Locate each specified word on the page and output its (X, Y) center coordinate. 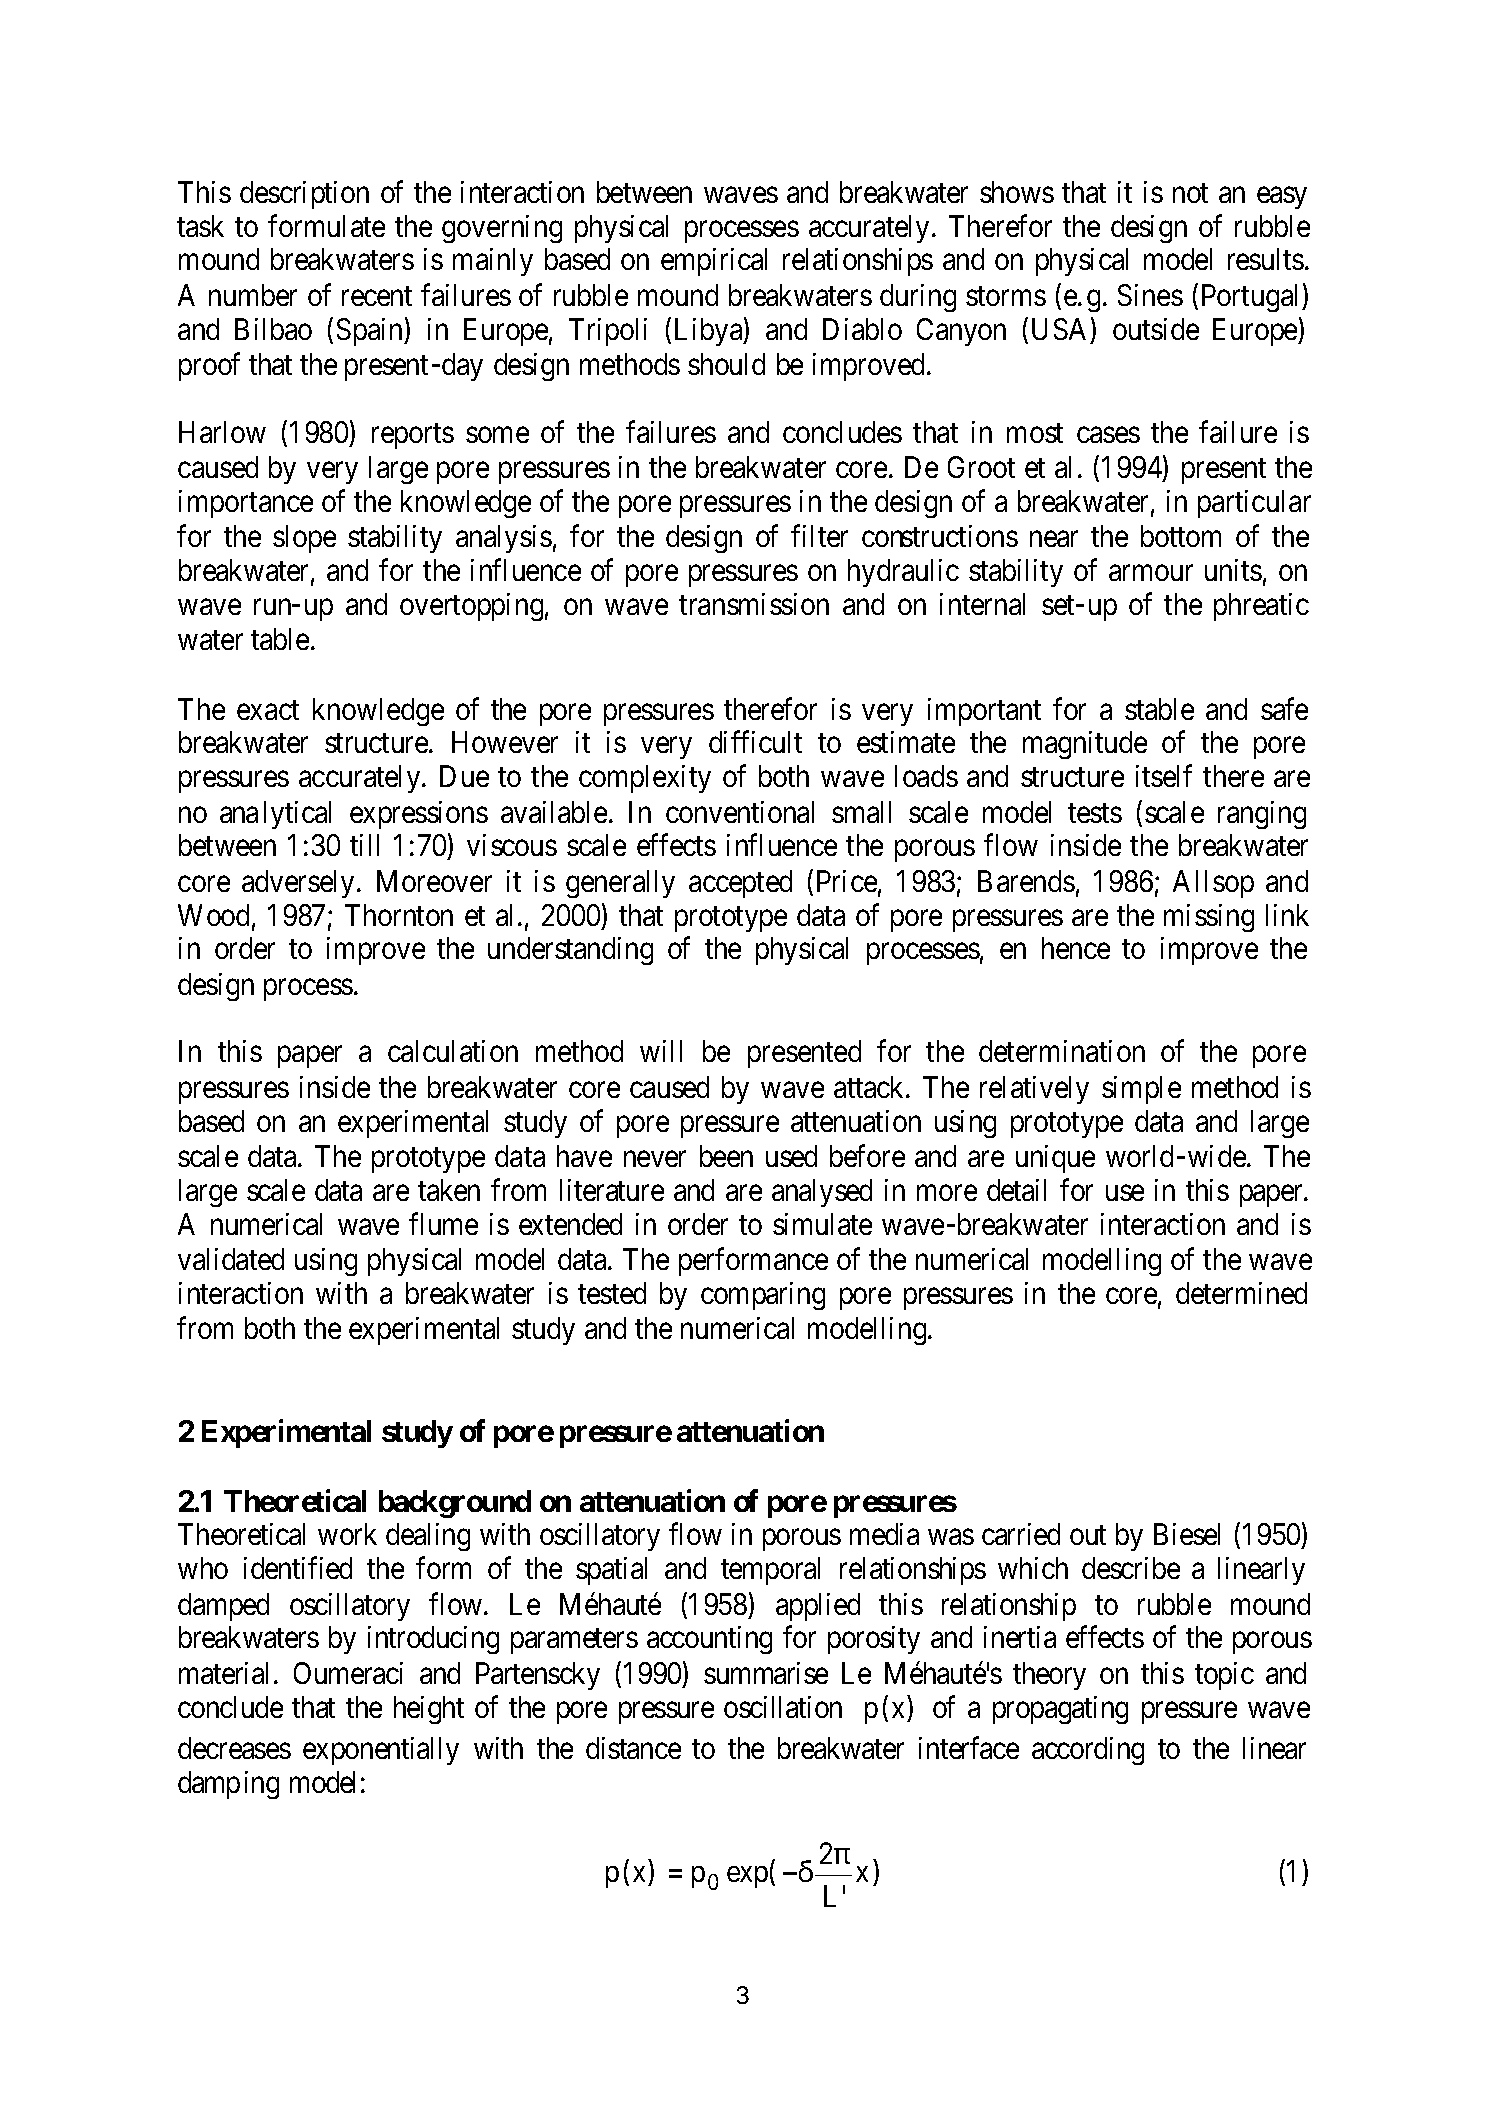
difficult (755, 742)
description (304, 195)
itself (1164, 776)
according (1088, 1751)
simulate (822, 1224)
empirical (714, 262)
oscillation (783, 1707)
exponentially (381, 1751)
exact (268, 710)
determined (1241, 1293)
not (1190, 193)
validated (231, 1259)
